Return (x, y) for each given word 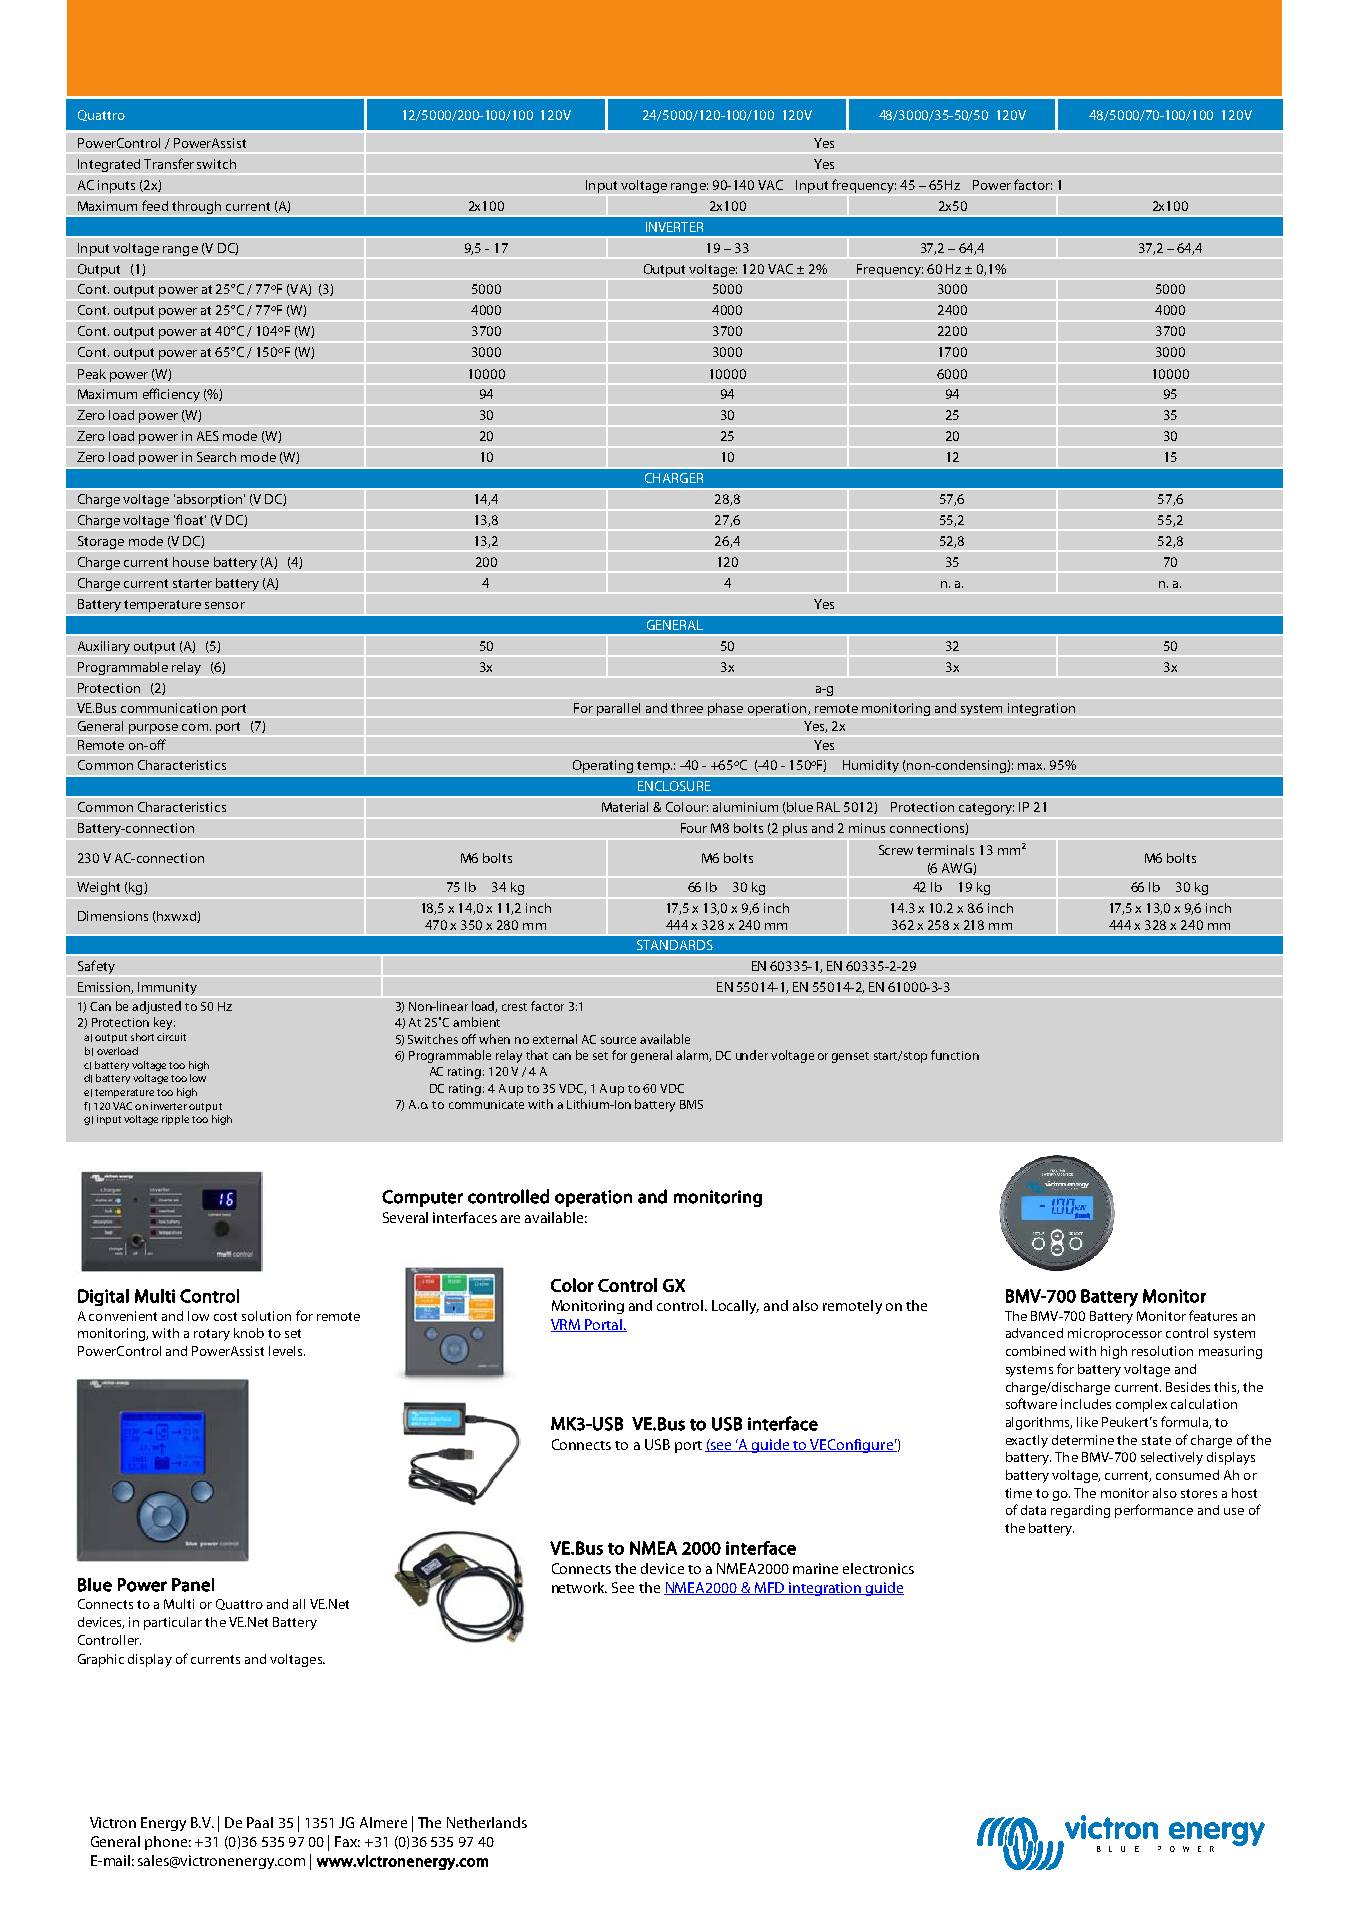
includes (1086, 1404)
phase (725, 709)
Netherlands (487, 1822)
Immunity (167, 988)
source (618, 1040)
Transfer (169, 163)
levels (287, 1351)
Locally (735, 1307)
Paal (260, 1822)
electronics (878, 1568)
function (955, 1055)
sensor (225, 605)
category (986, 809)
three (687, 708)
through (196, 207)
